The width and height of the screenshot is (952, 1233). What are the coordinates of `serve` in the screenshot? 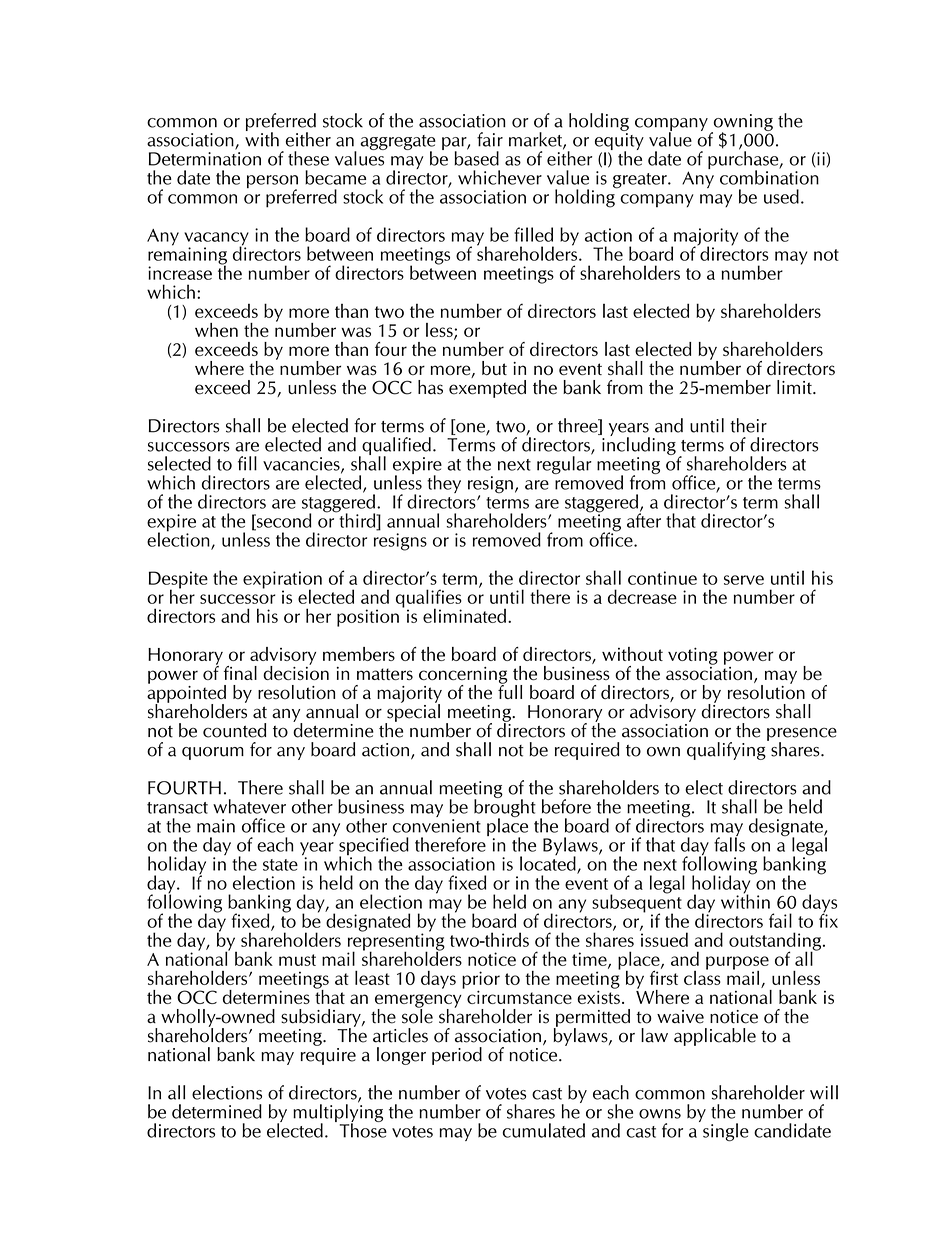 It's located at (744, 580).
